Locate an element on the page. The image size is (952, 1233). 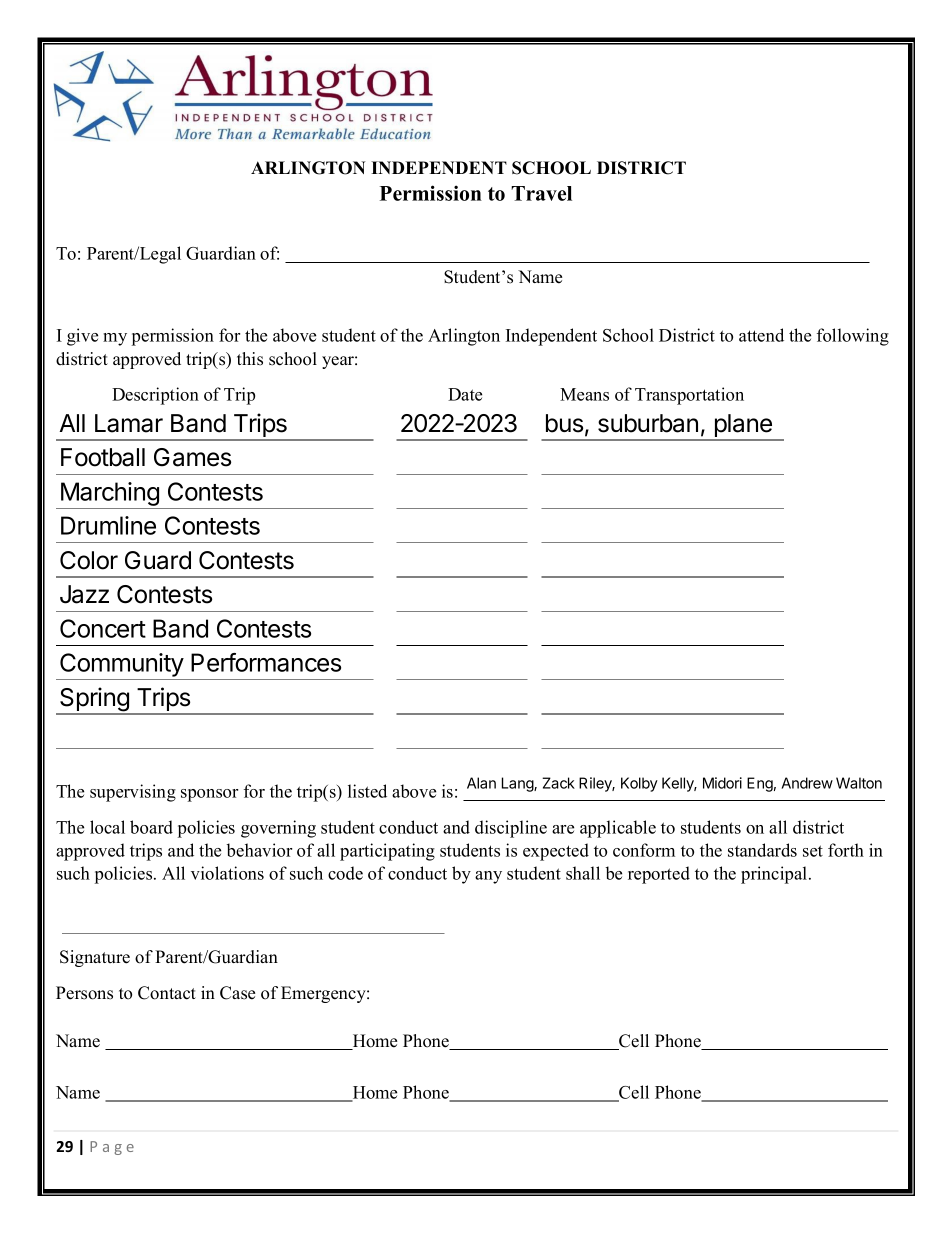
supervising is located at coordinates (133, 793).
